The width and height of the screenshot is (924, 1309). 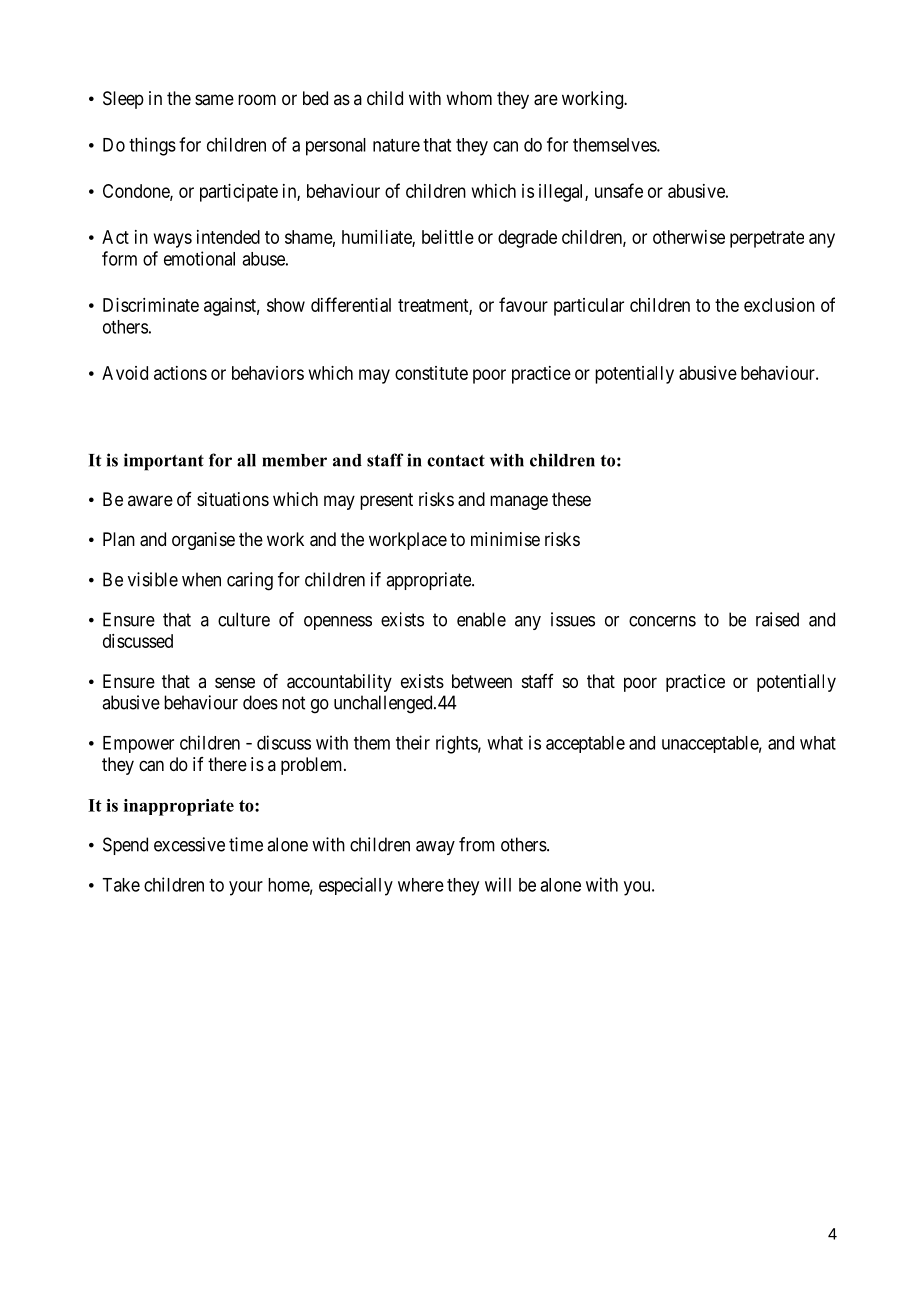 What do you see at coordinates (469, 98) in the screenshot?
I see `whom` at bounding box center [469, 98].
